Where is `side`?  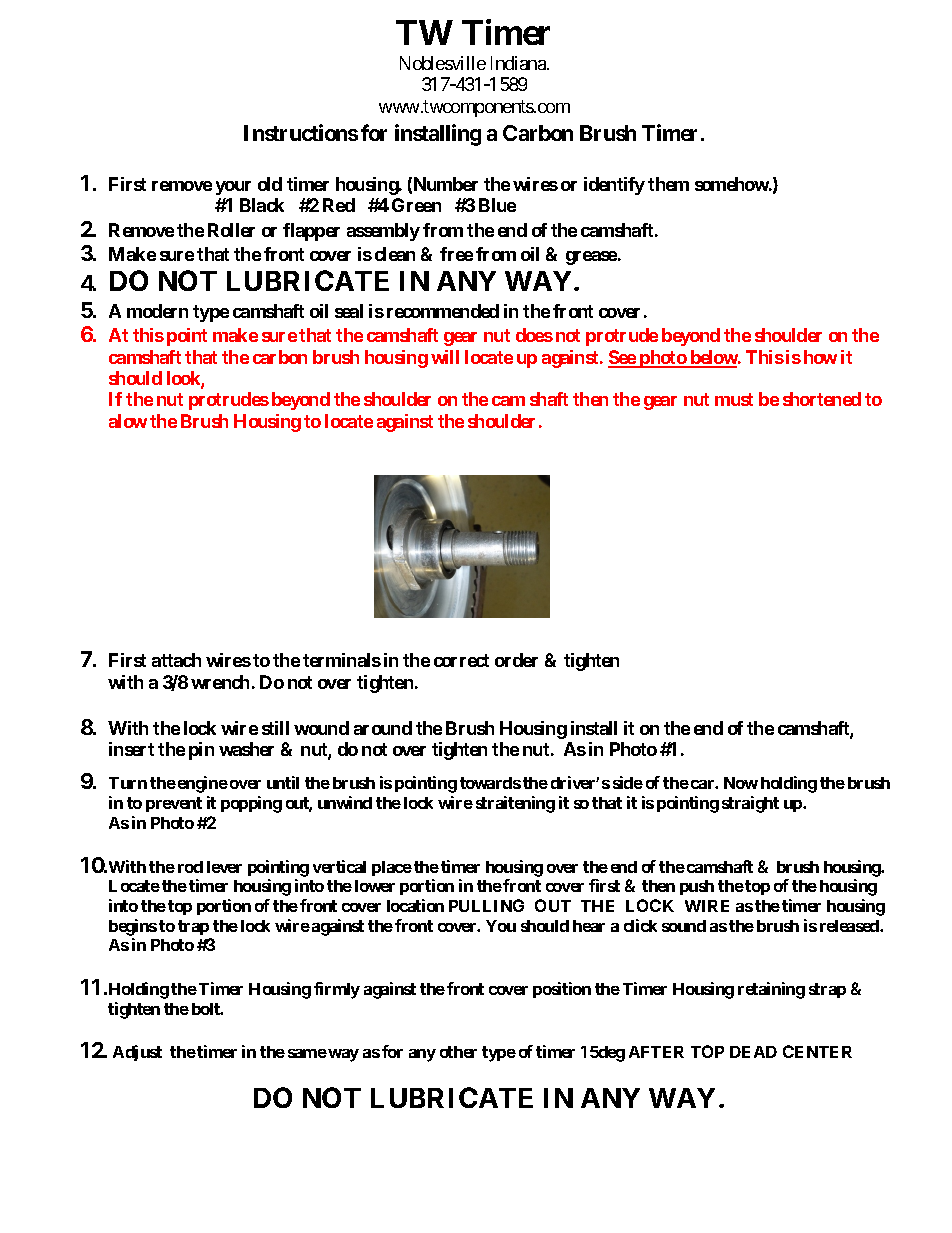 side is located at coordinates (628, 782).
